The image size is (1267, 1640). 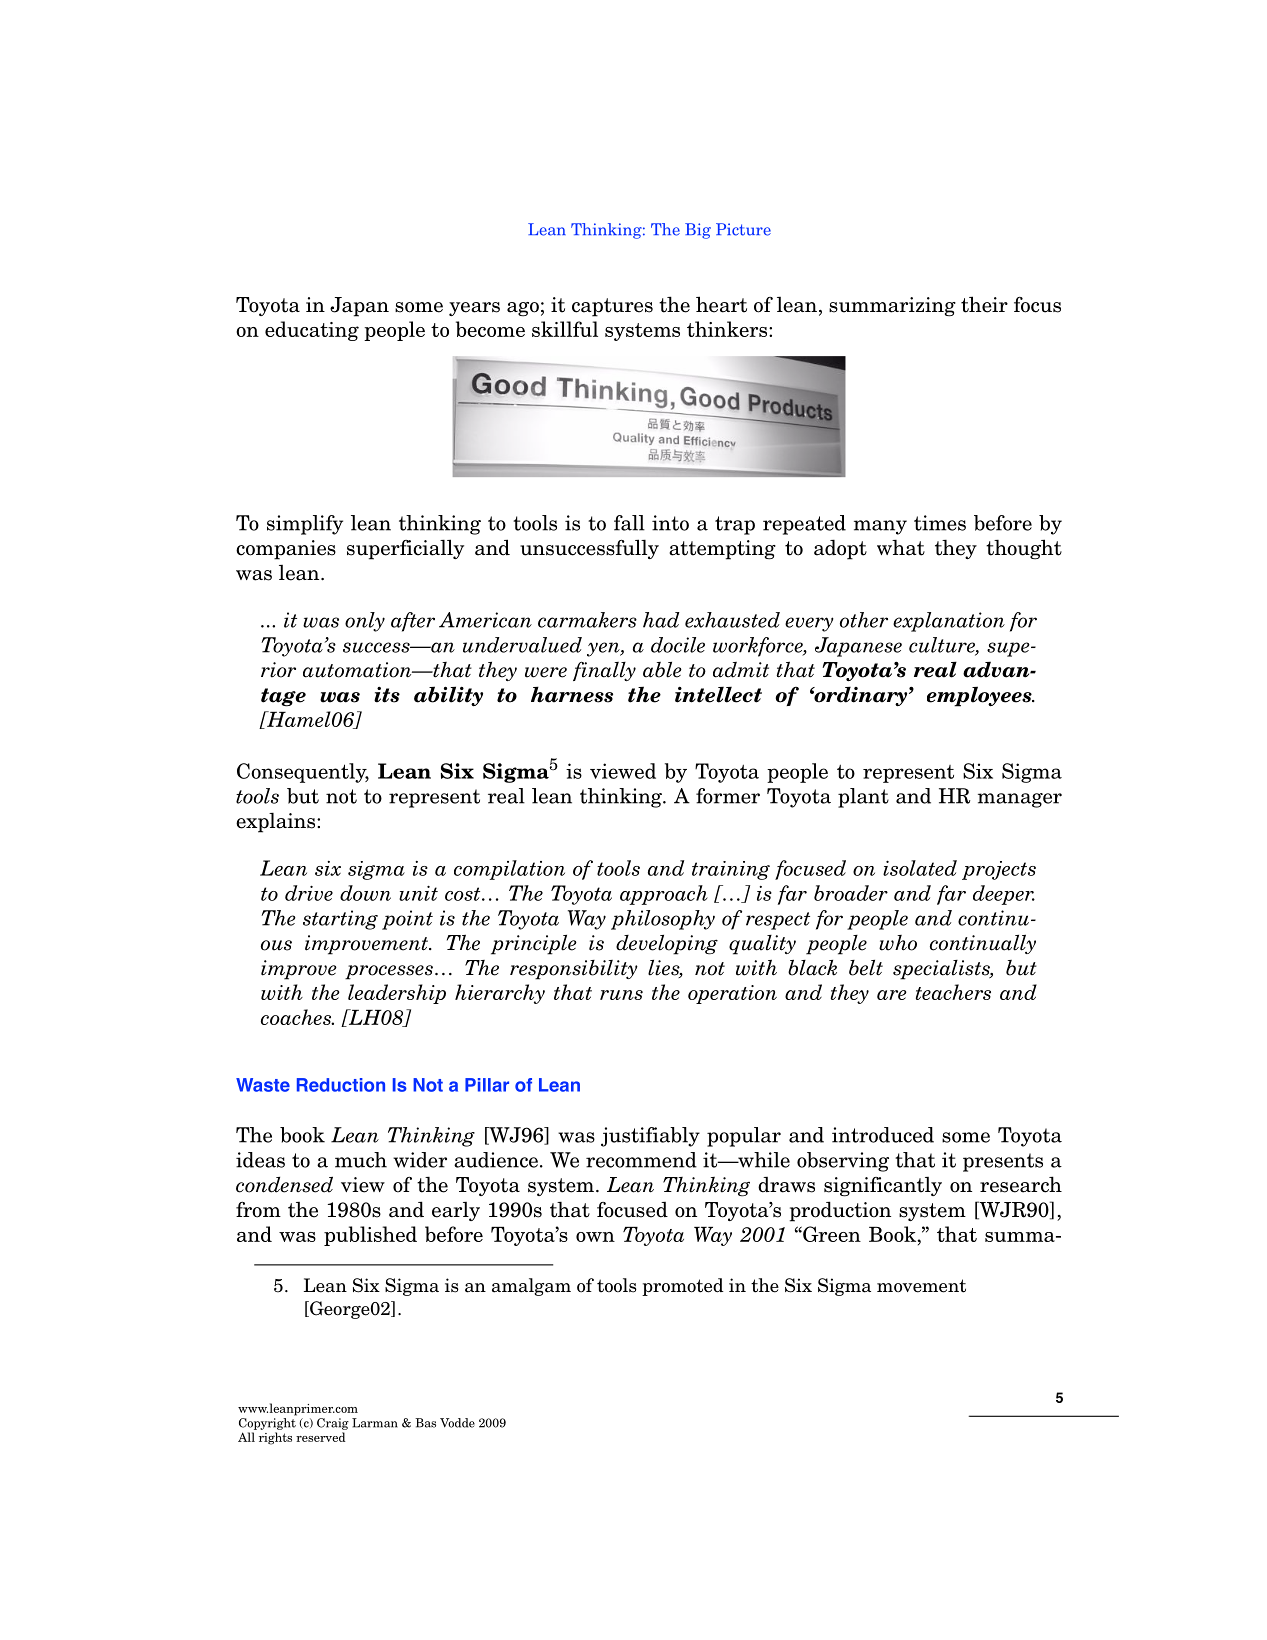 I want to click on their, so click(x=984, y=304).
